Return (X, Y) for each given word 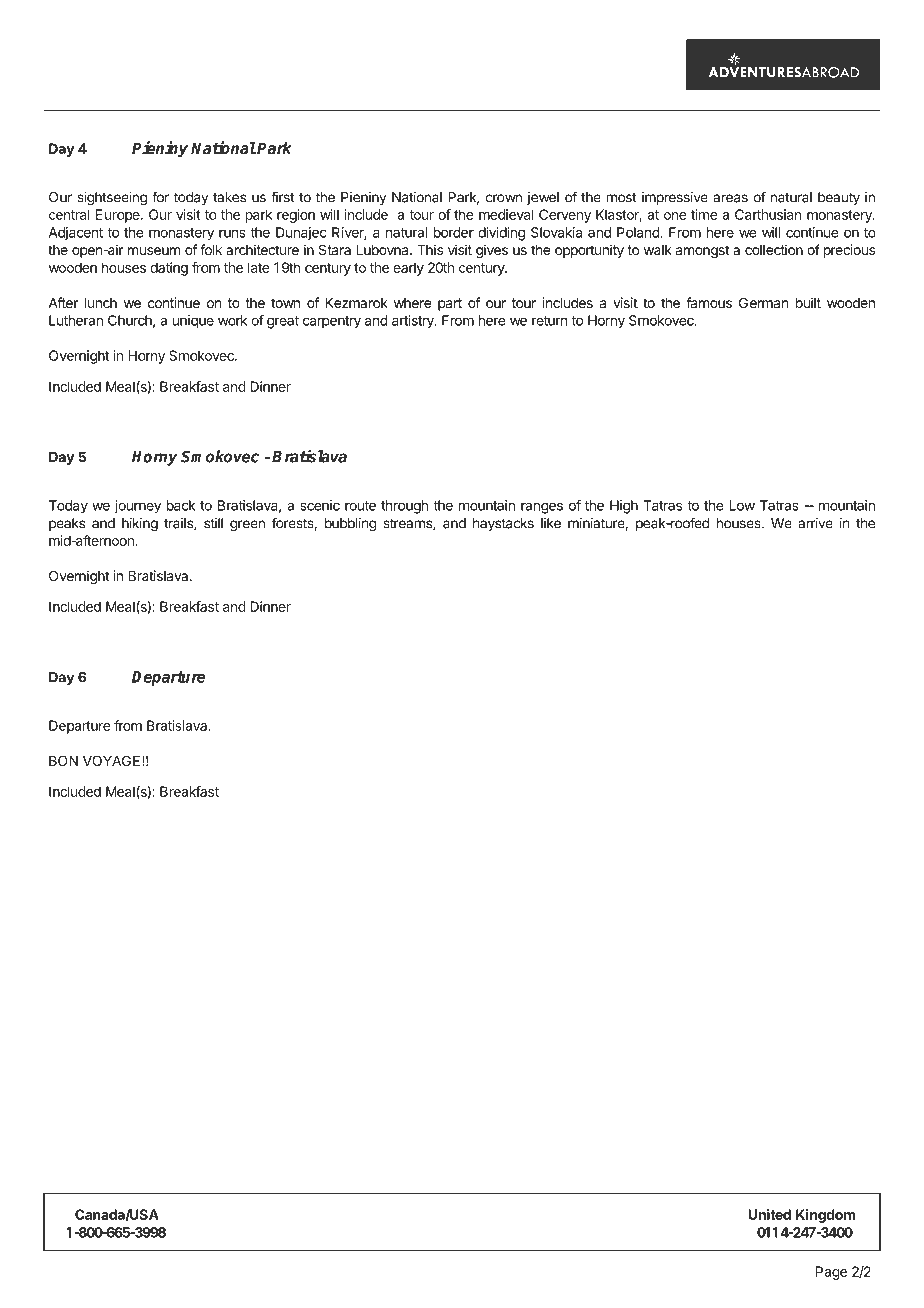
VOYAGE (113, 760)
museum (154, 251)
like (551, 523)
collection (774, 249)
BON (63, 760)
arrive (815, 523)
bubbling (351, 525)
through (404, 507)
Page (831, 1273)
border (454, 232)
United (769, 1214)
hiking (140, 525)
